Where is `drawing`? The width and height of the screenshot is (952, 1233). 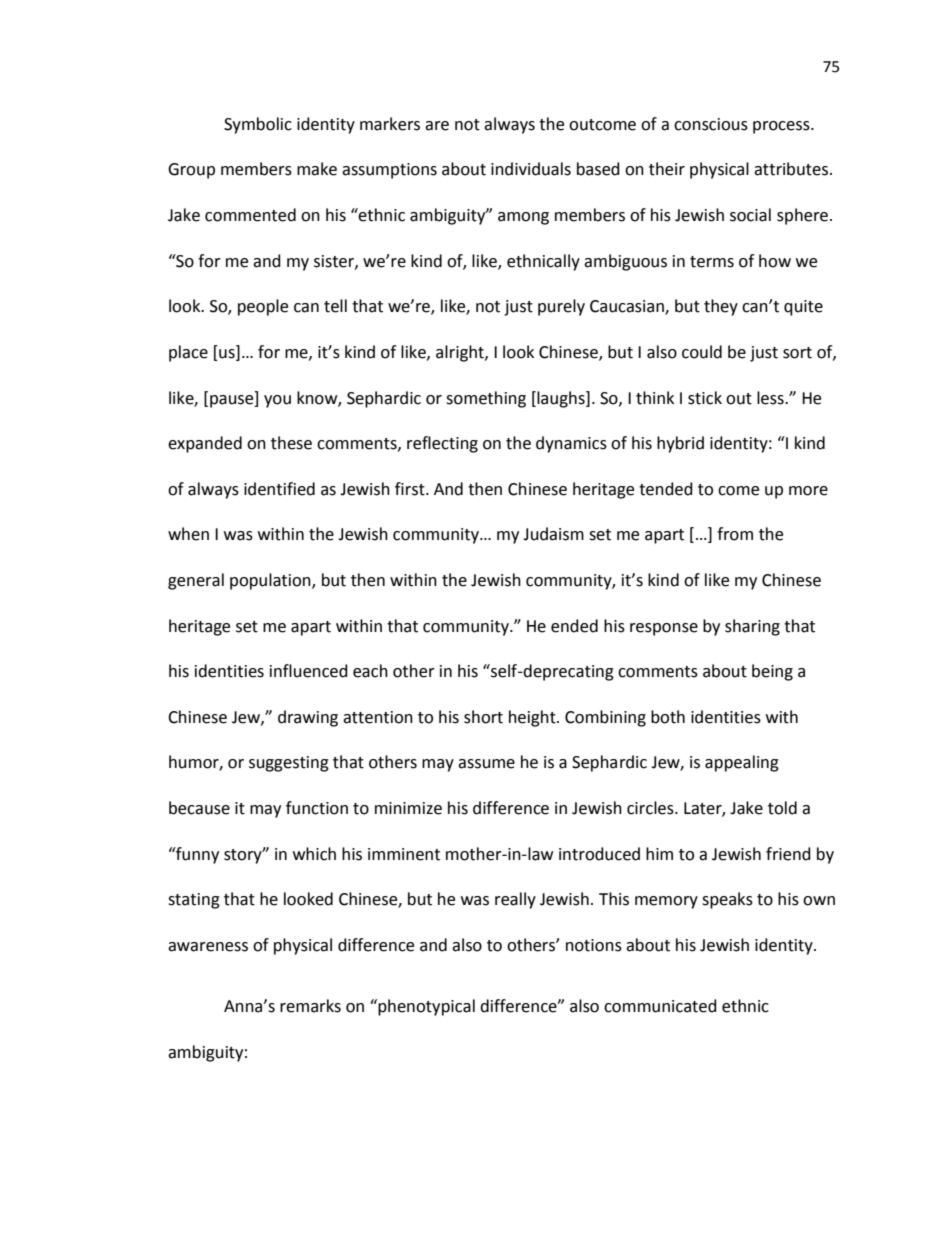
drawing is located at coordinates (308, 718).
